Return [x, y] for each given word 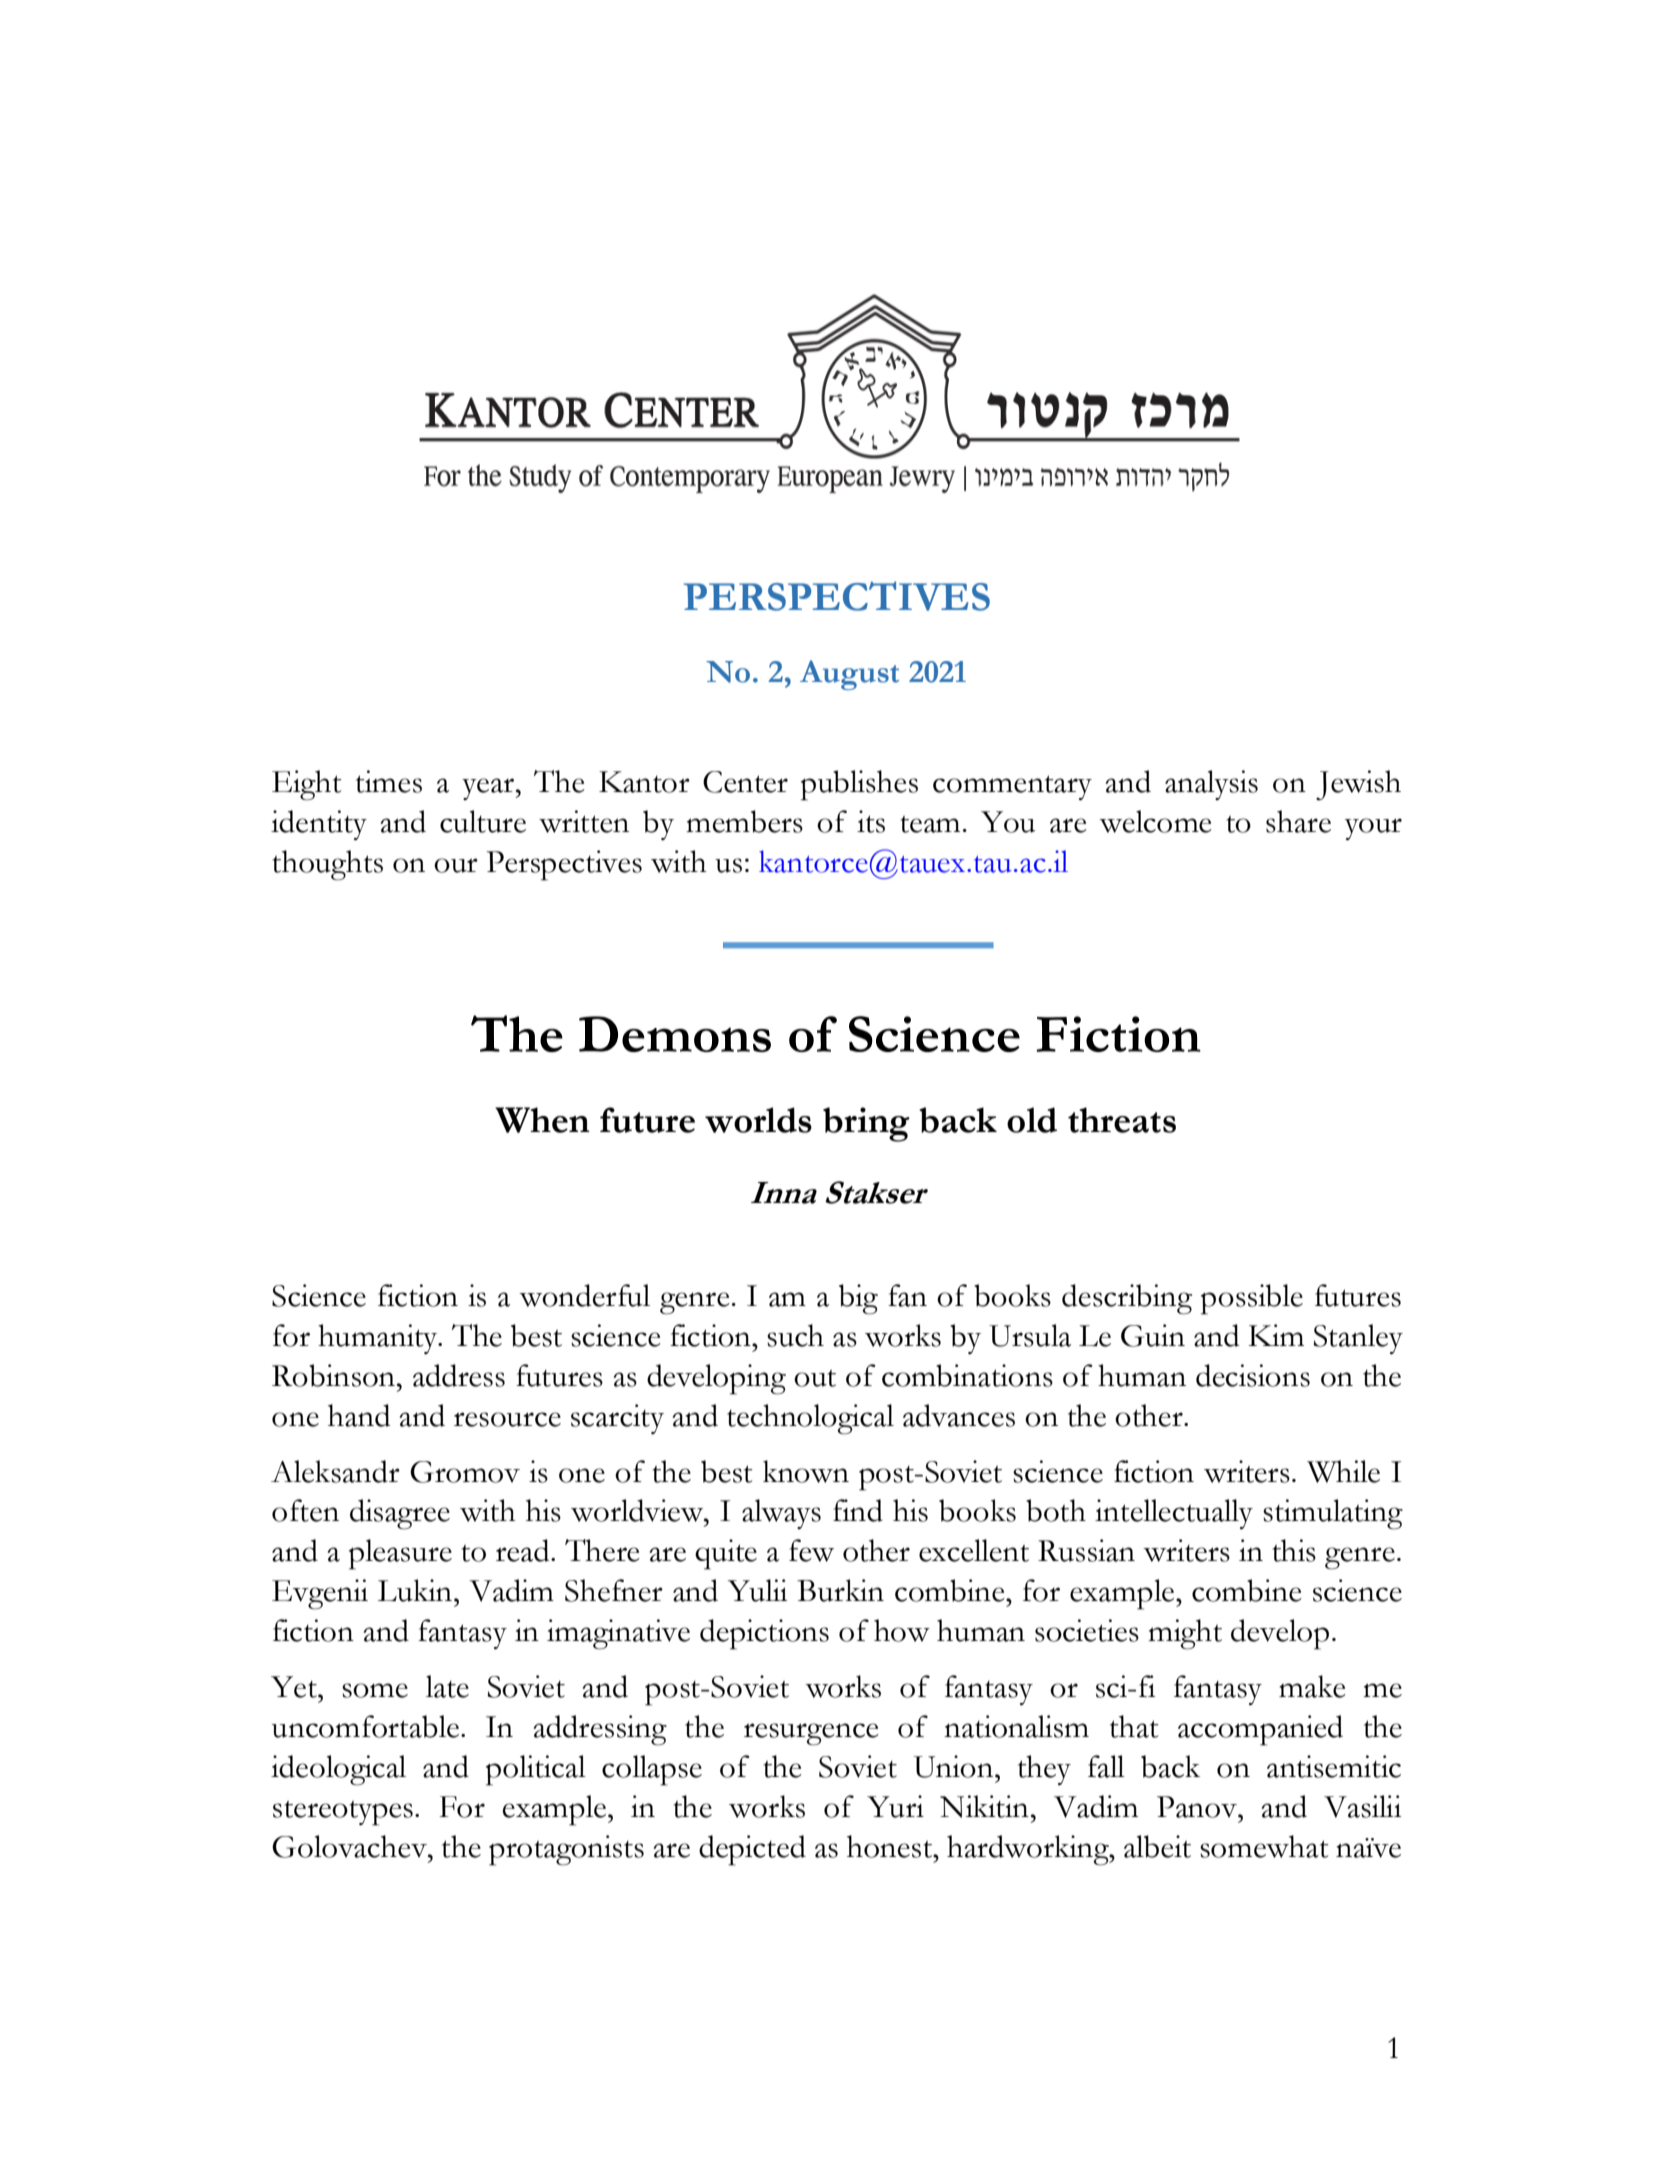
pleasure [400, 1554]
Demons [675, 1034]
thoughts [328, 865]
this [1294, 1550]
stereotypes [343, 1813]
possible [1252, 1299]
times [389, 781]
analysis [1211, 785]
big [858, 1299]
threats [1122, 1120]
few [811, 1550]
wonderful [584, 1295]
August [849, 675]
